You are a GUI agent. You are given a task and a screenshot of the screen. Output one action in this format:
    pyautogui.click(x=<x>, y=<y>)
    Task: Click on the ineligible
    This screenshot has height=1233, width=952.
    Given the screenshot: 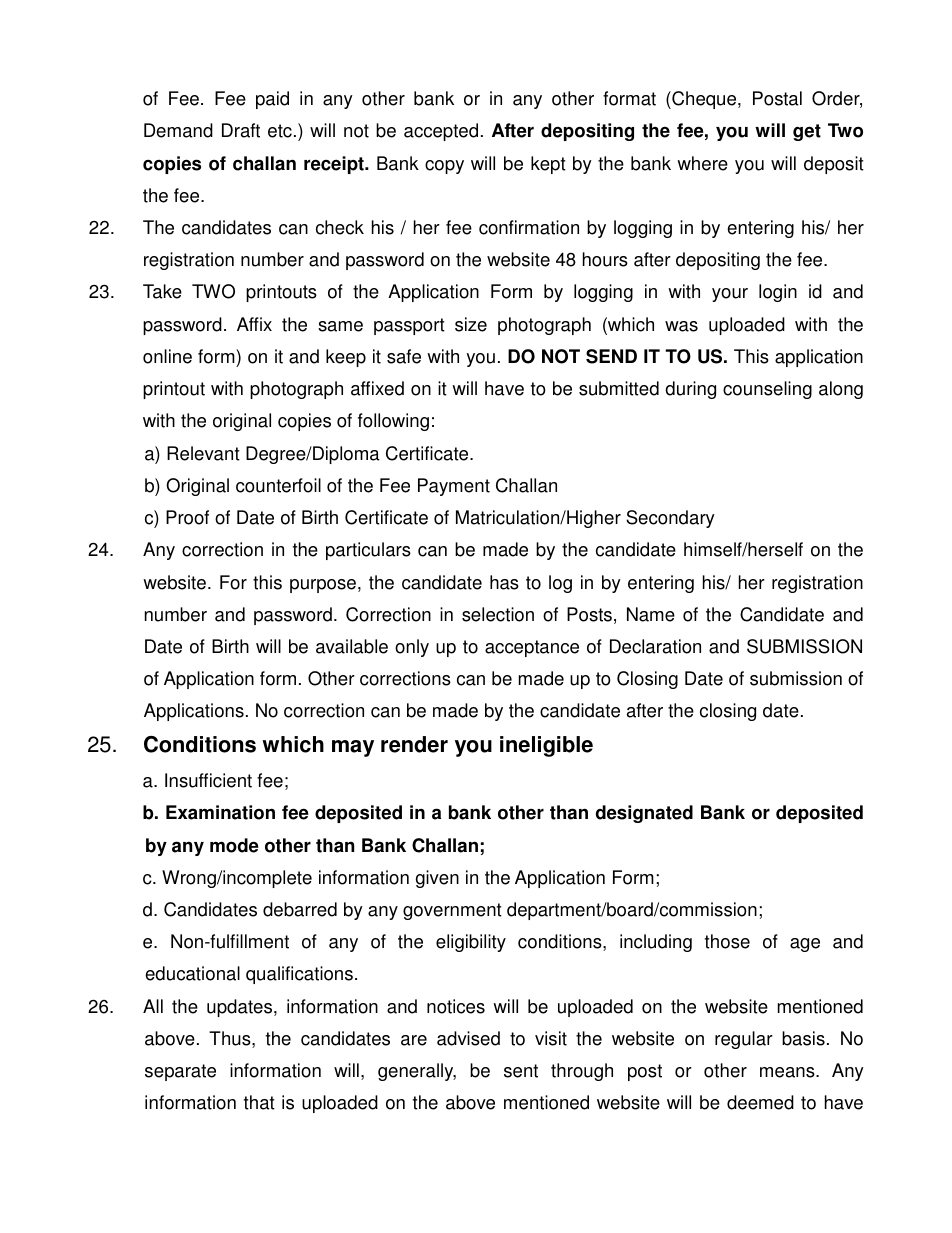 What is the action you would take?
    pyautogui.click(x=546, y=746)
